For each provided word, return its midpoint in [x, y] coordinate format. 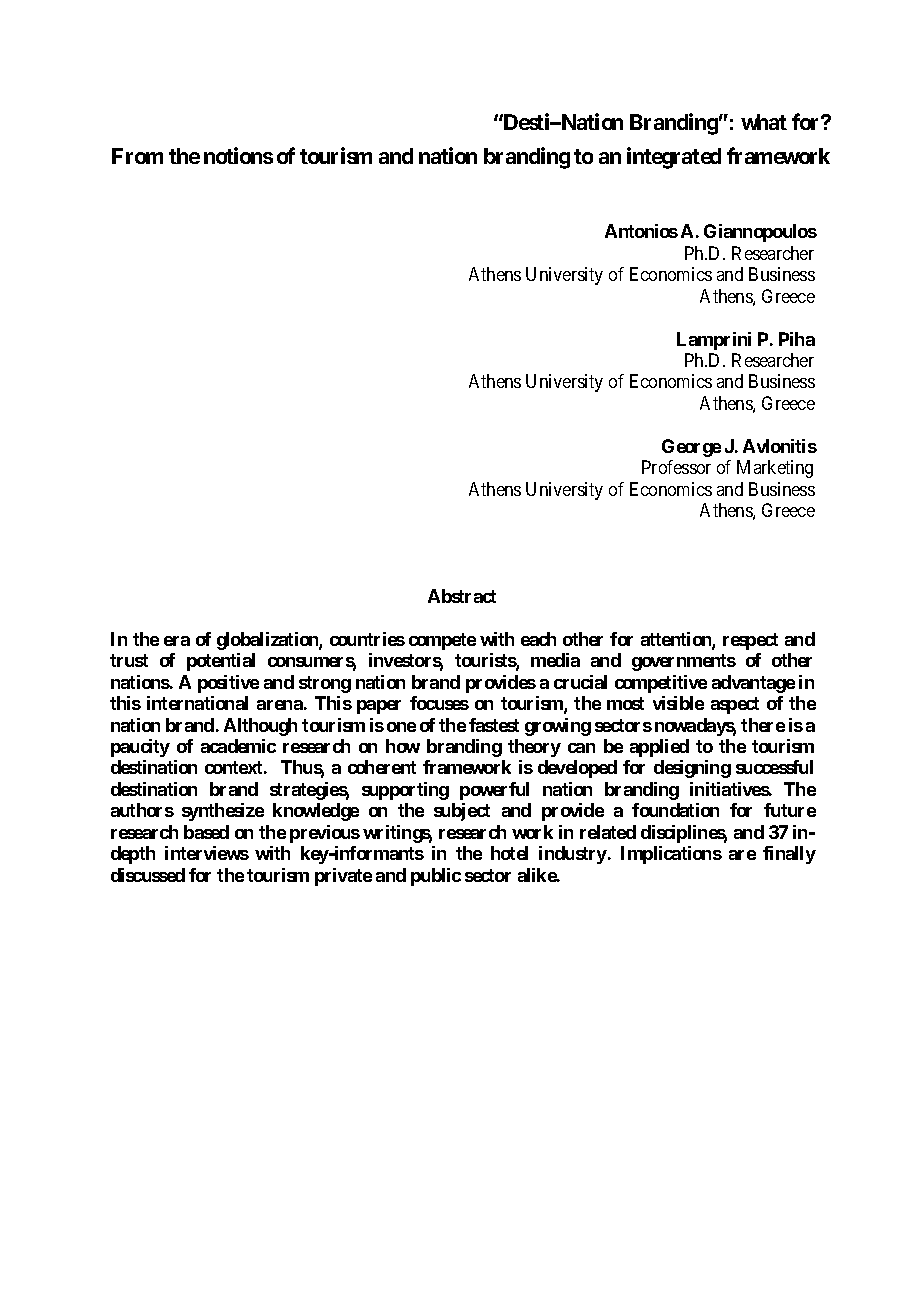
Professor [676, 467]
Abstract [462, 596]
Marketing [775, 469]
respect [750, 641]
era [177, 641]
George [691, 448]
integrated [674, 158]
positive [228, 684]
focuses [439, 703]
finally [789, 855]
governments [684, 662]
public [436, 877]
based [206, 832]
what [764, 122]
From [137, 156]
